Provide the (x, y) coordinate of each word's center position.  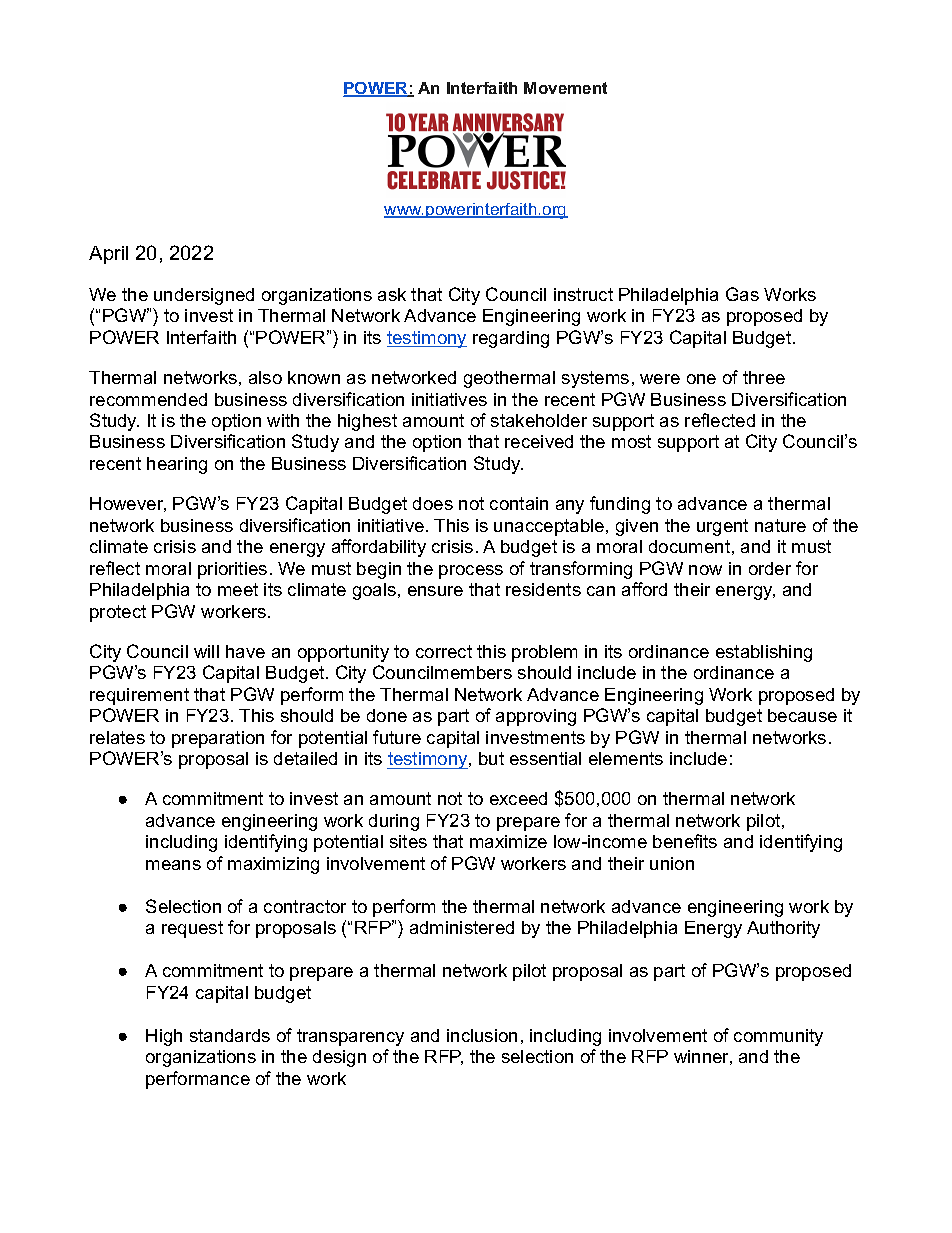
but (491, 758)
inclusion (482, 1035)
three (764, 377)
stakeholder (539, 420)
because (802, 715)
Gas (742, 294)
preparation (218, 739)
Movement (565, 88)
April (108, 255)
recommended (148, 399)
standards (230, 1035)
